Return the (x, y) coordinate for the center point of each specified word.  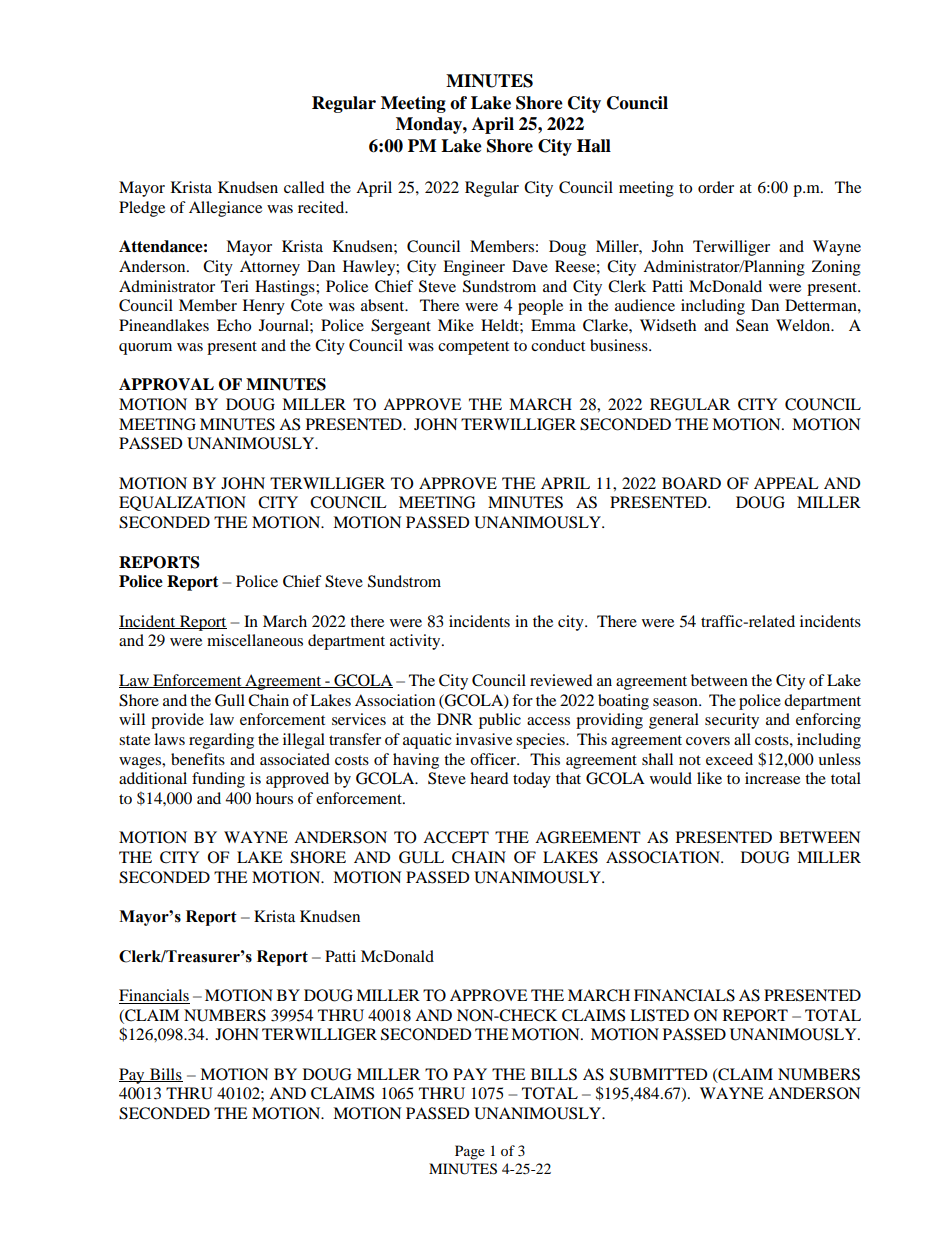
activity (416, 642)
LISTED (659, 1015)
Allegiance (225, 209)
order (716, 187)
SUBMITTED (659, 1074)
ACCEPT (456, 837)
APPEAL (786, 483)
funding (218, 780)
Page (470, 1152)
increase (772, 778)
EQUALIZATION (182, 503)
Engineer (474, 268)
